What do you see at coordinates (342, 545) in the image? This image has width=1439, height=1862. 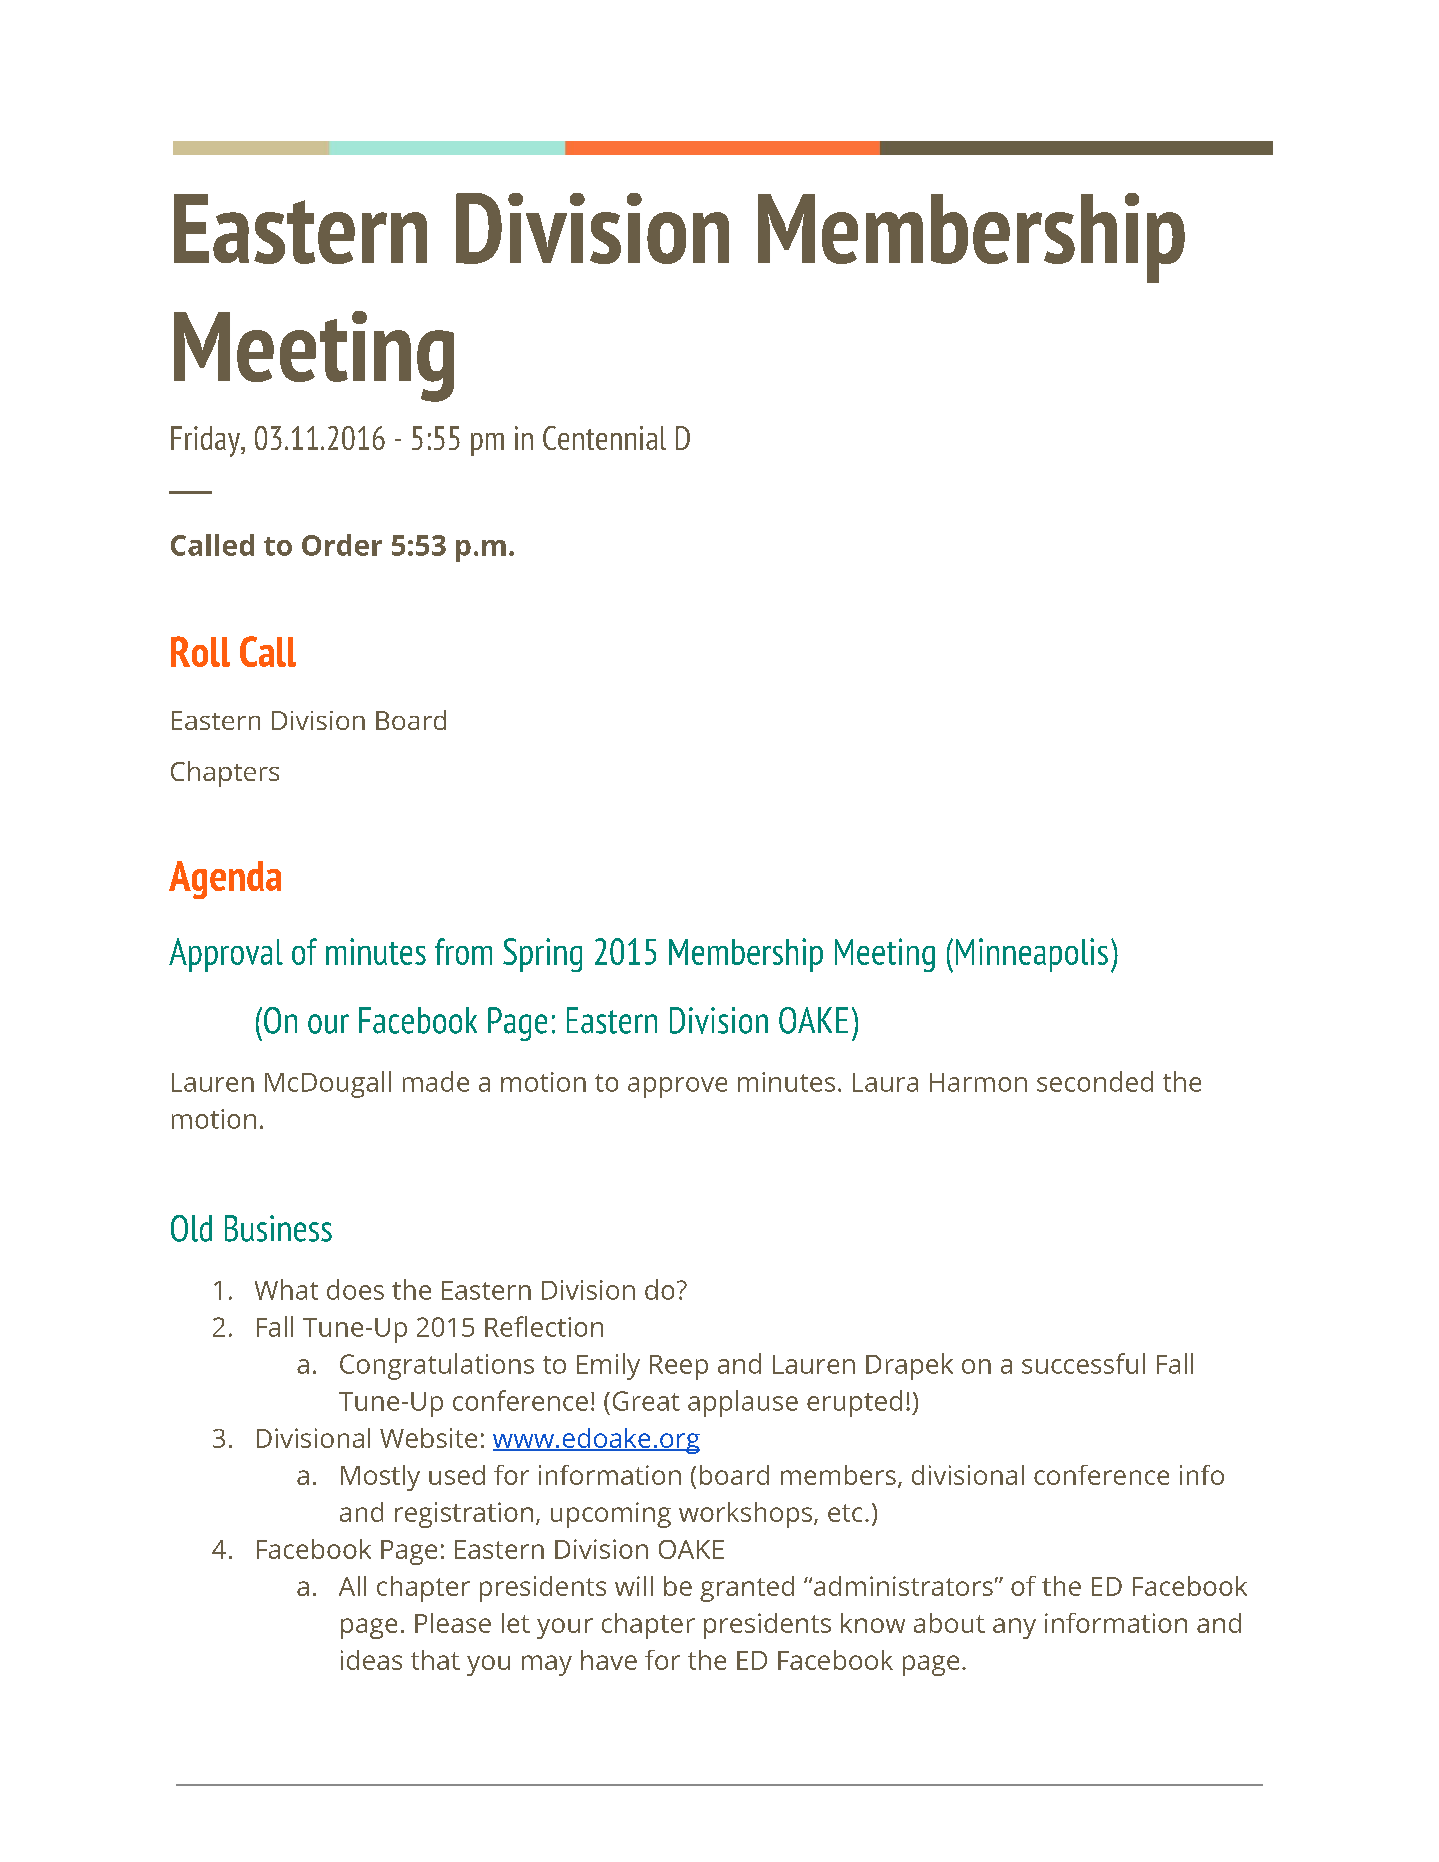 I see `Order` at bounding box center [342, 545].
